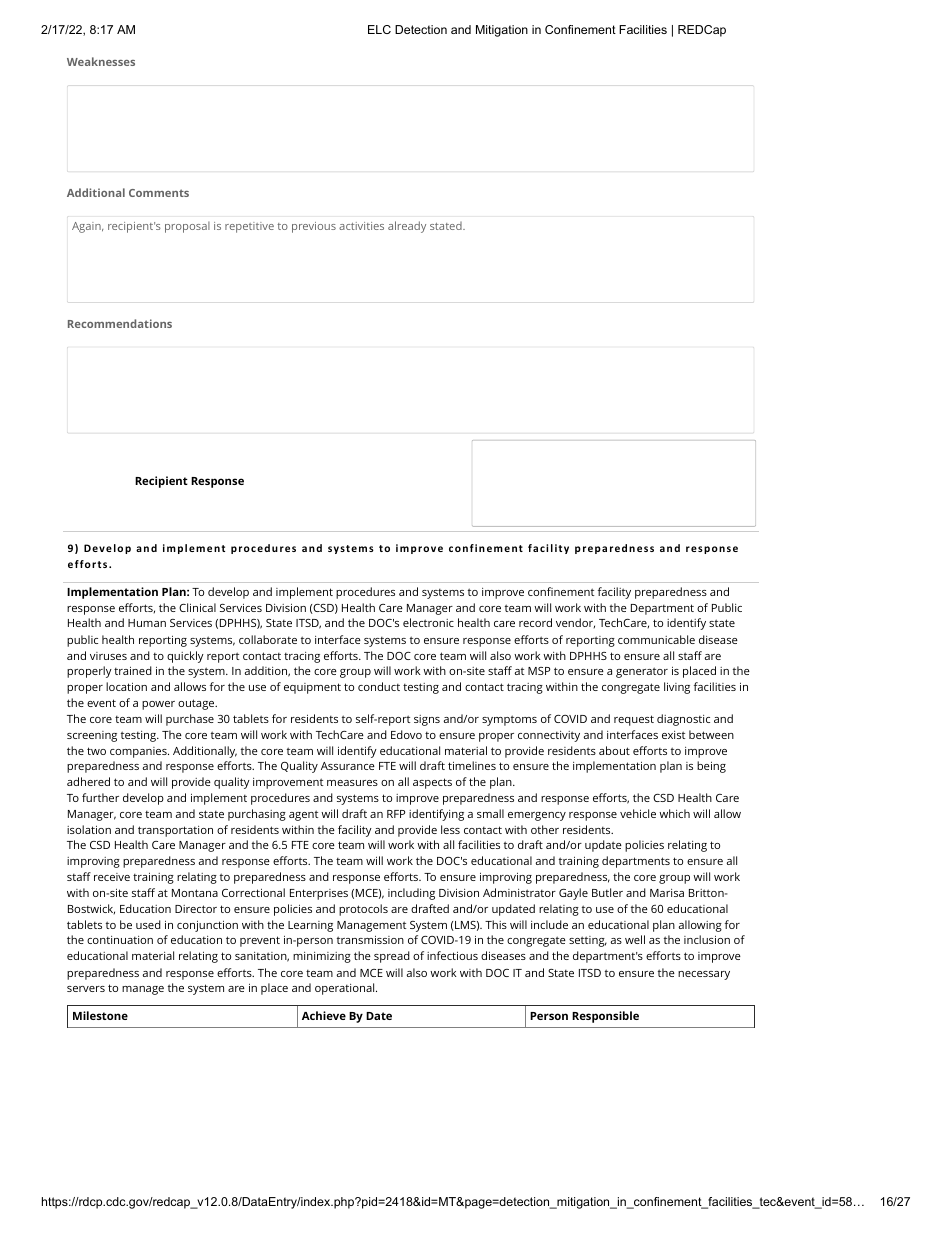  What do you see at coordinates (407, 227) in the page?
I see `already` at bounding box center [407, 227].
